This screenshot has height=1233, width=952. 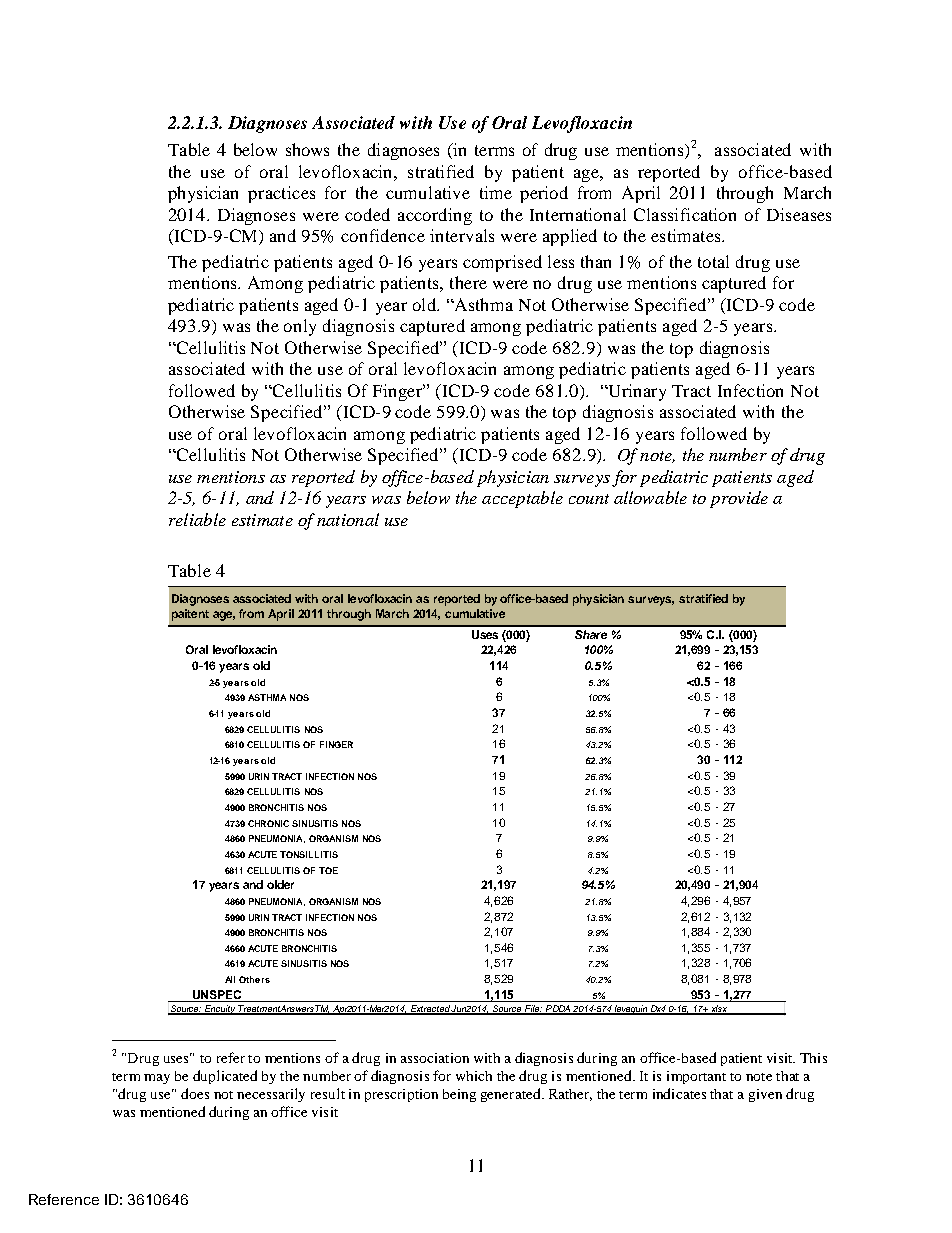 I want to click on time, so click(x=496, y=192).
